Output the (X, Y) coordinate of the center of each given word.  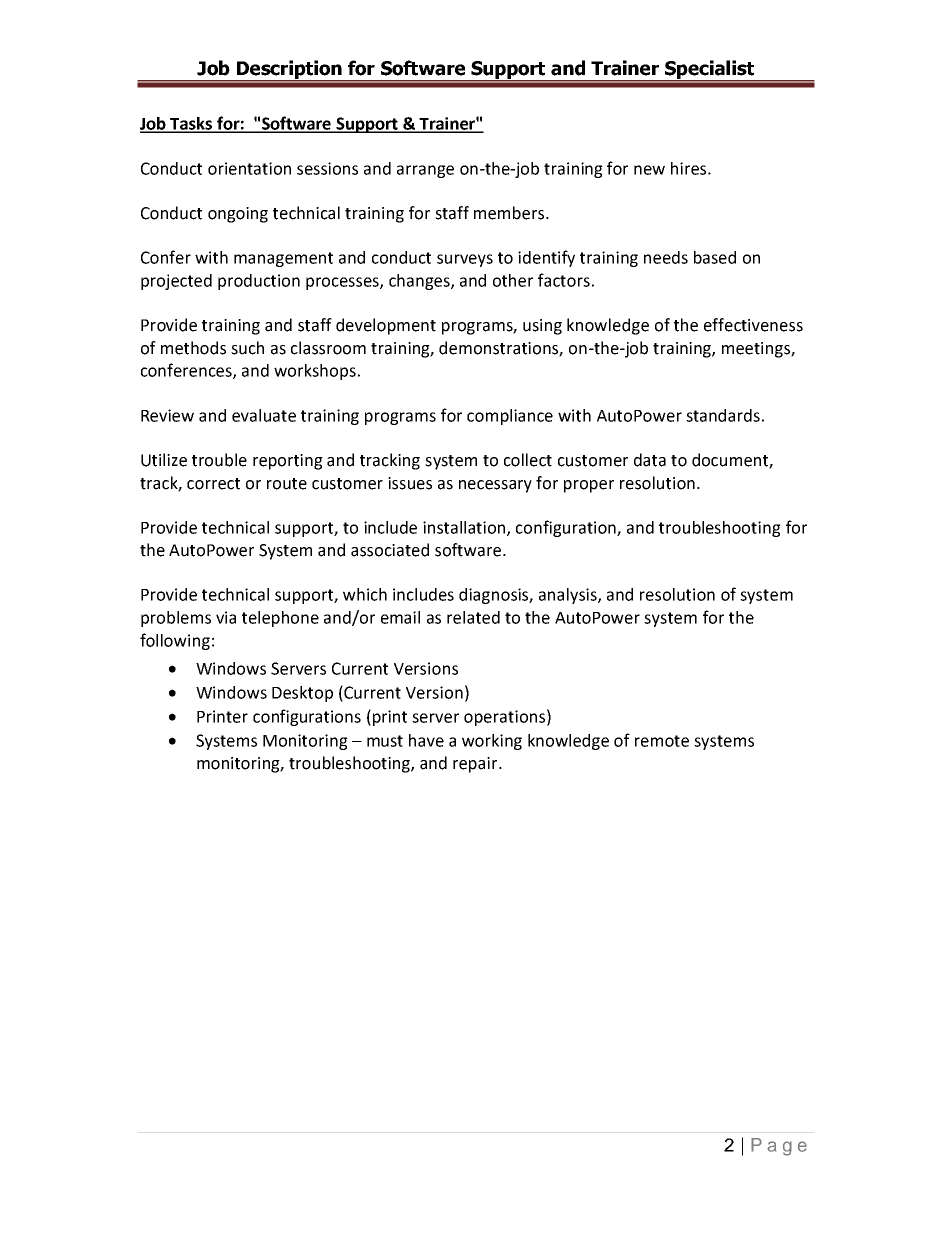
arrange (425, 171)
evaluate (264, 415)
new (649, 170)
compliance (510, 417)
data (650, 460)
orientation (249, 168)
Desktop (302, 694)
